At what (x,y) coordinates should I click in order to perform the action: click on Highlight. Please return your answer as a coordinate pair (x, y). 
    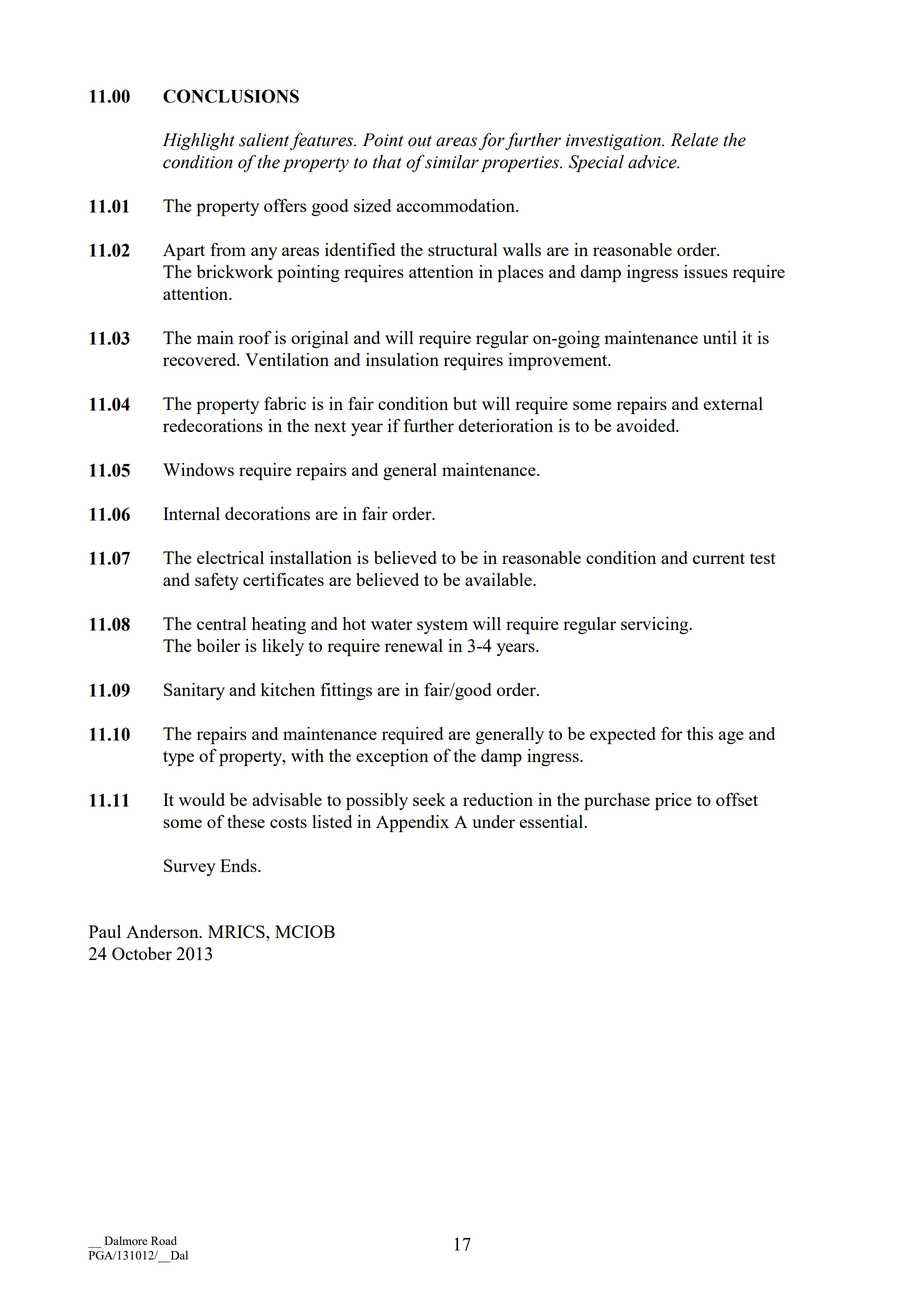
    Looking at the image, I should click on (199, 142).
